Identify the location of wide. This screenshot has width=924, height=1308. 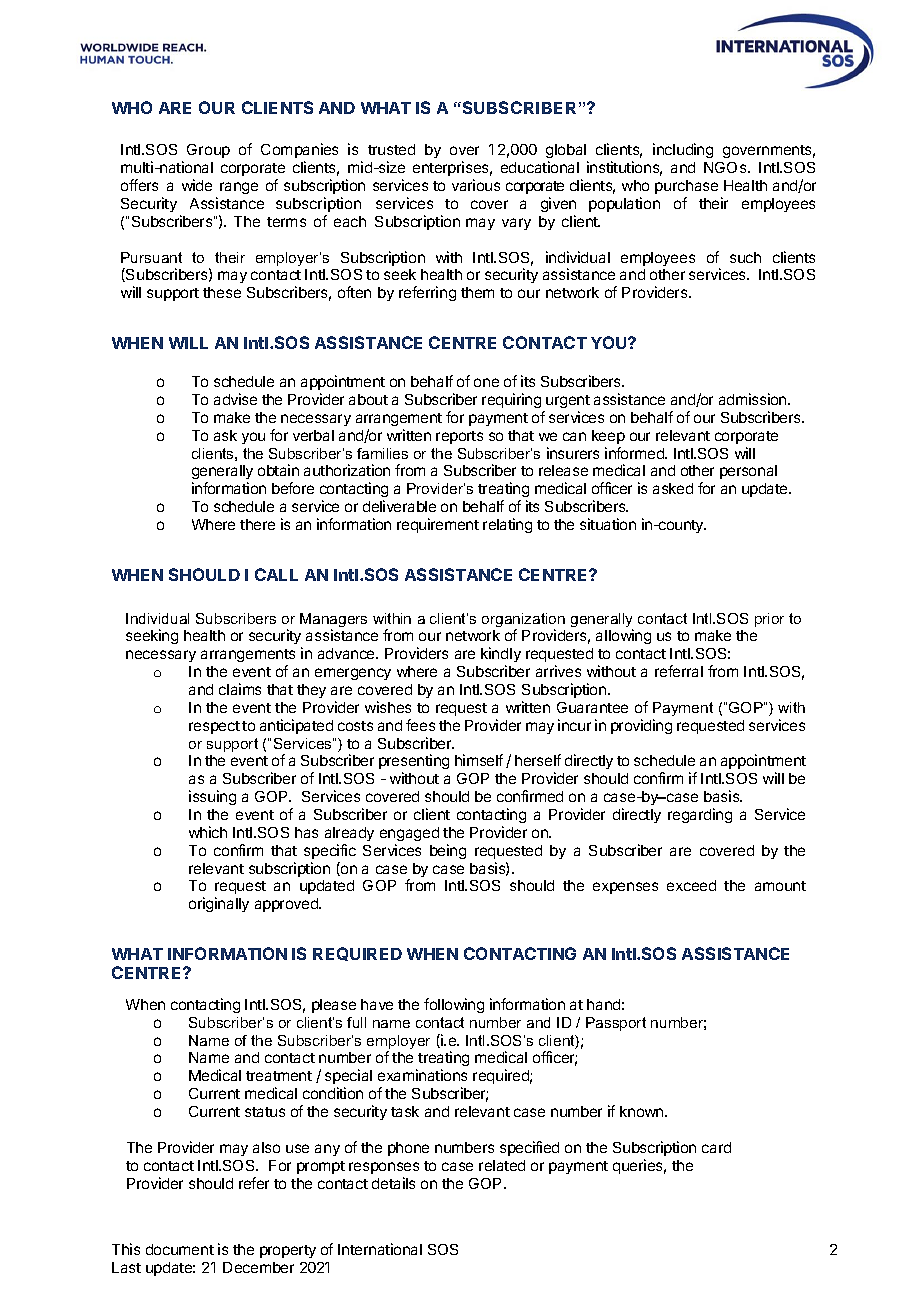
(197, 185).
